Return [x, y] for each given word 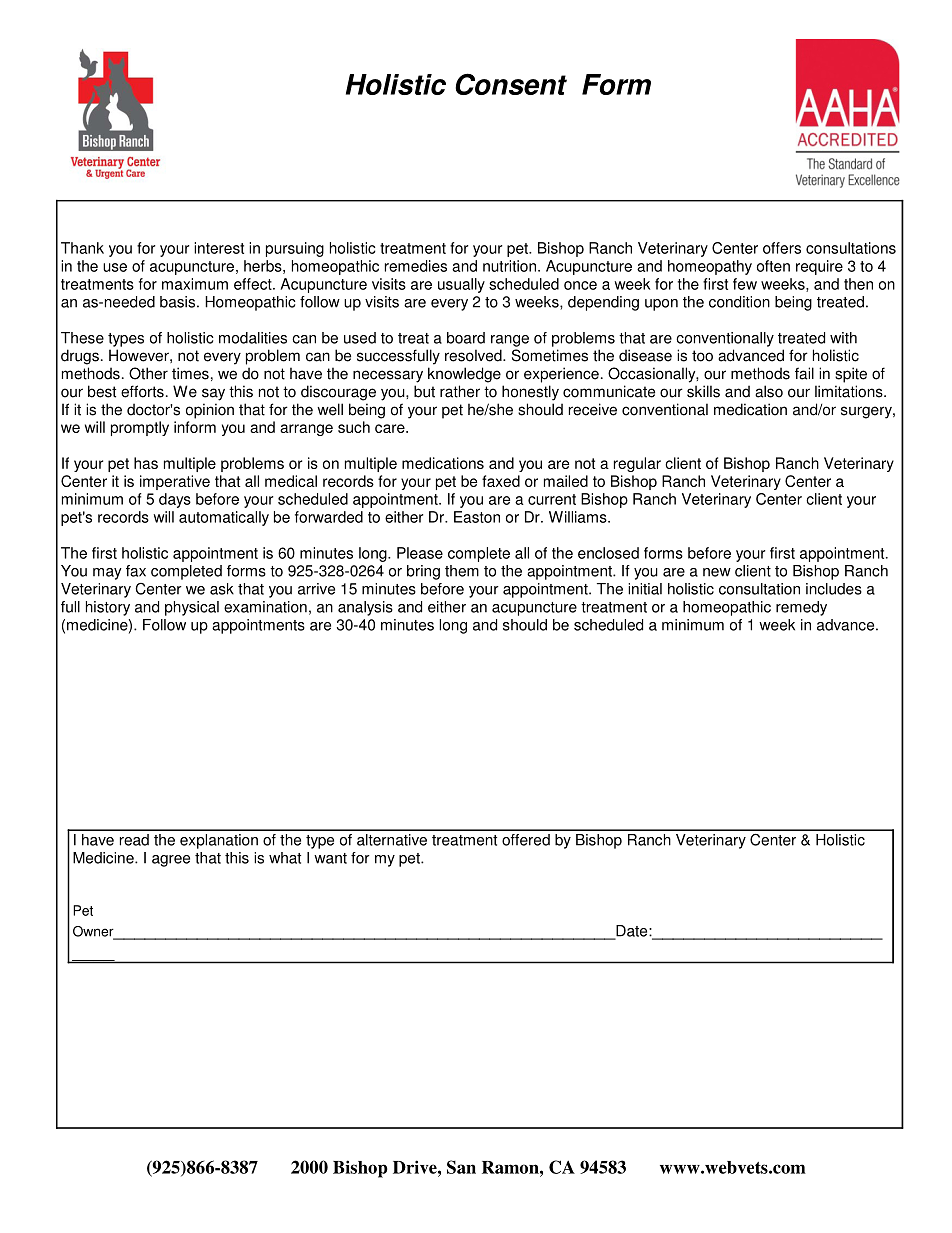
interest [219, 248]
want [330, 858]
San [461, 1167]
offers [782, 248]
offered [526, 840]
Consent [511, 84]
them [462, 571]
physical [192, 608]
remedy [801, 608]
